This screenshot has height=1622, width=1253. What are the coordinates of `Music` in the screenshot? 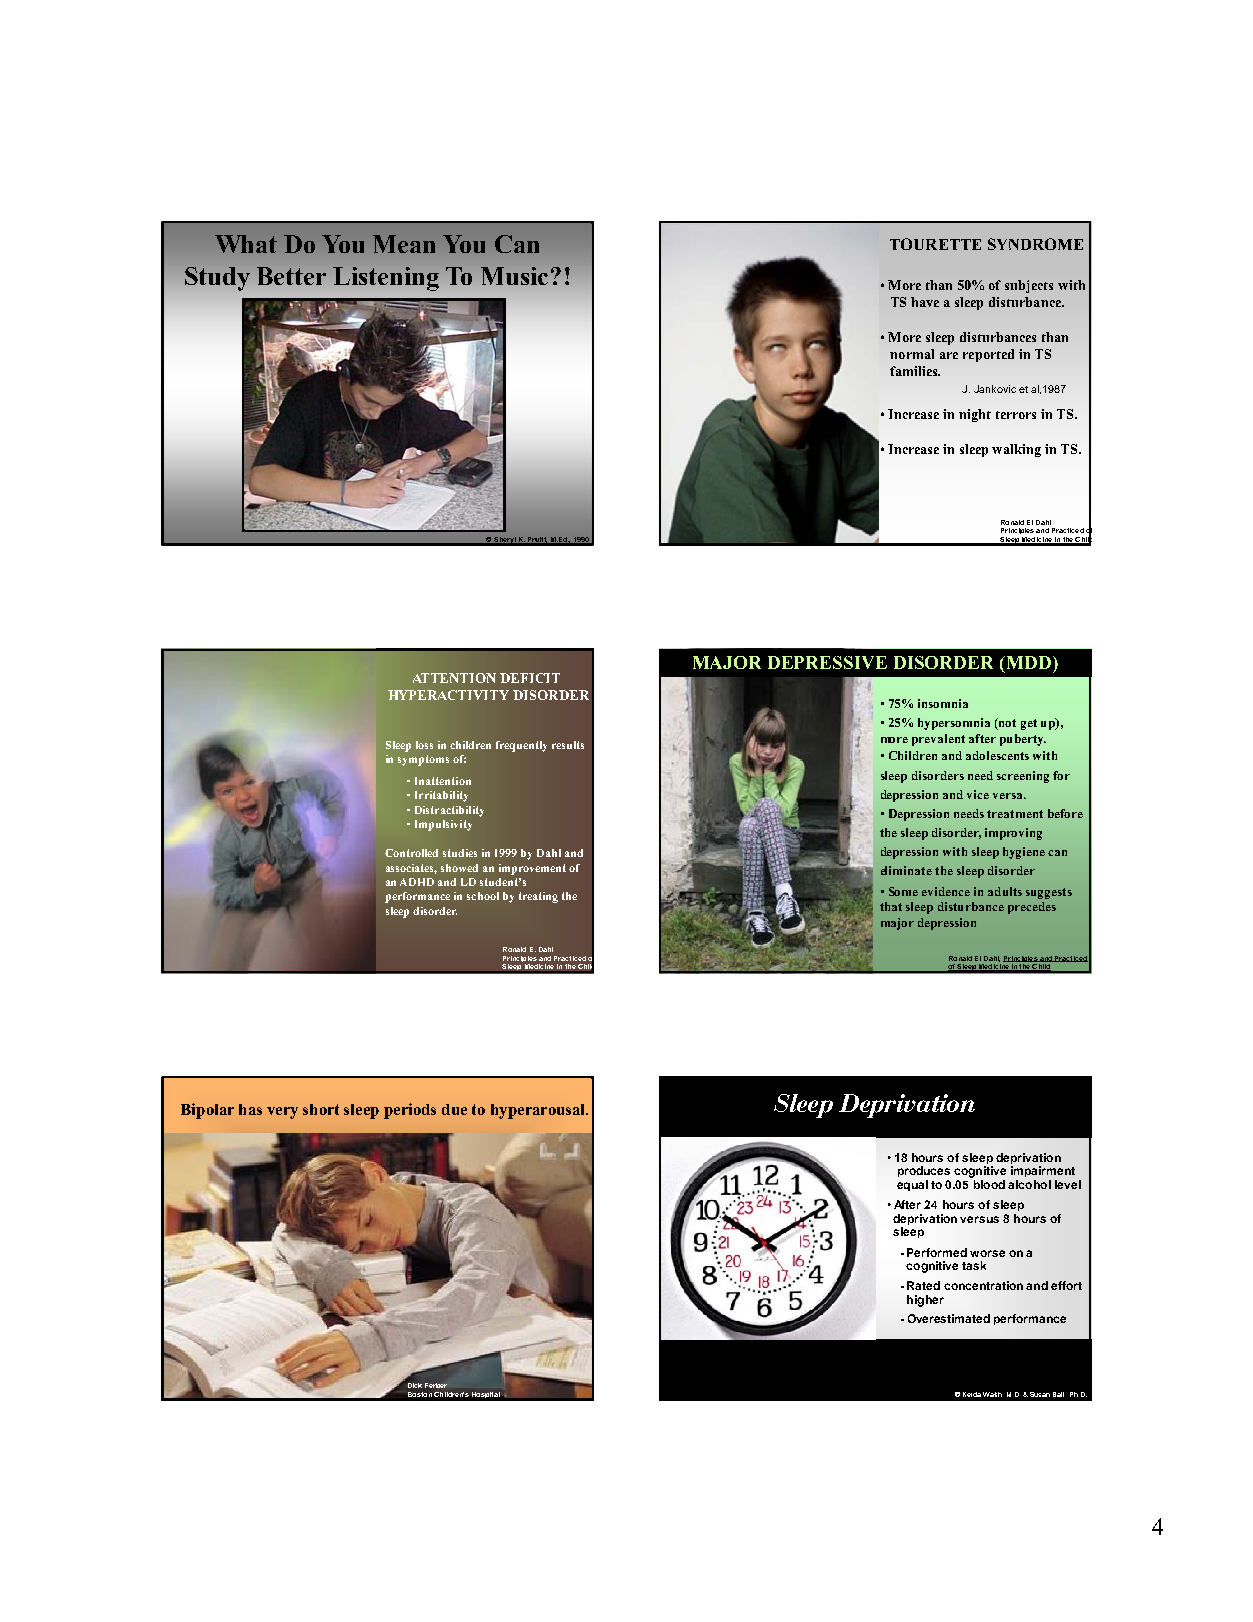 It's located at (514, 276).
